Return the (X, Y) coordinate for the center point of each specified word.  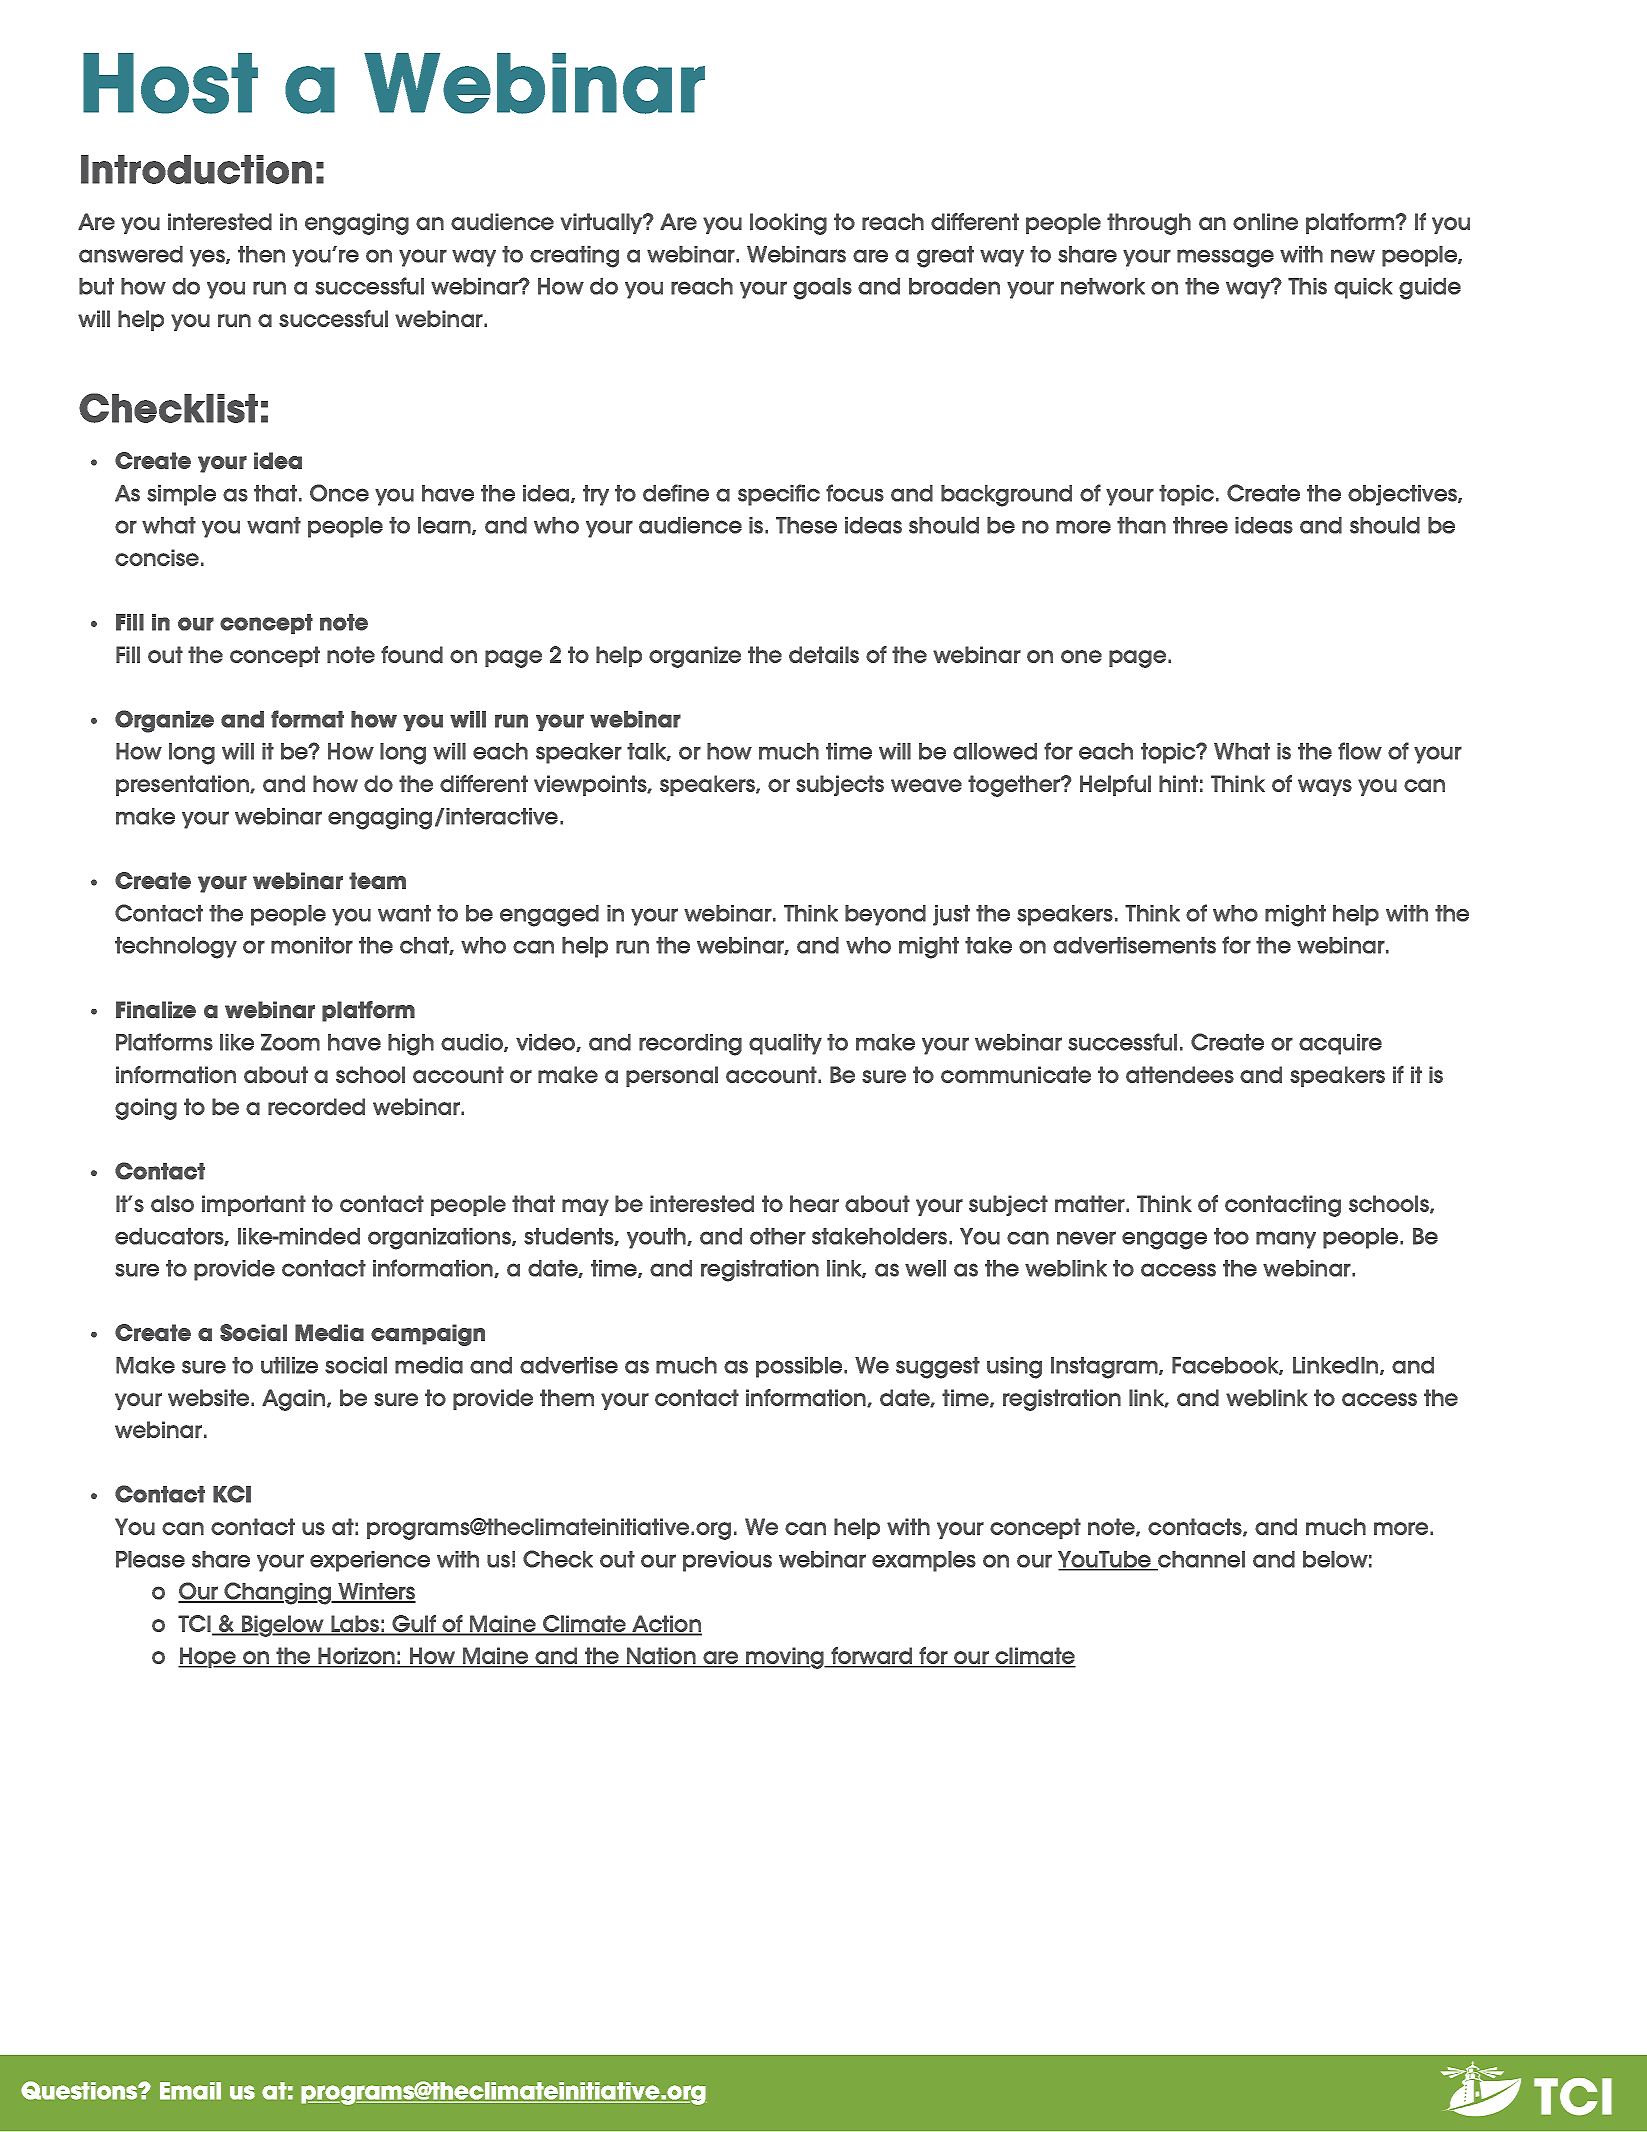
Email (190, 2091)
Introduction (196, 169)
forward (872, 1657)
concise (157, 557)
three (1200, 525)
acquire (1340, 1044)
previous (727, 1561)
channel (1200, 1560)
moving (785, 1658)
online (1265, 221)
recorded (316, 1106)
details (824, 654)
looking (788, 224)
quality (785, 1044)
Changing (278, 1593)
